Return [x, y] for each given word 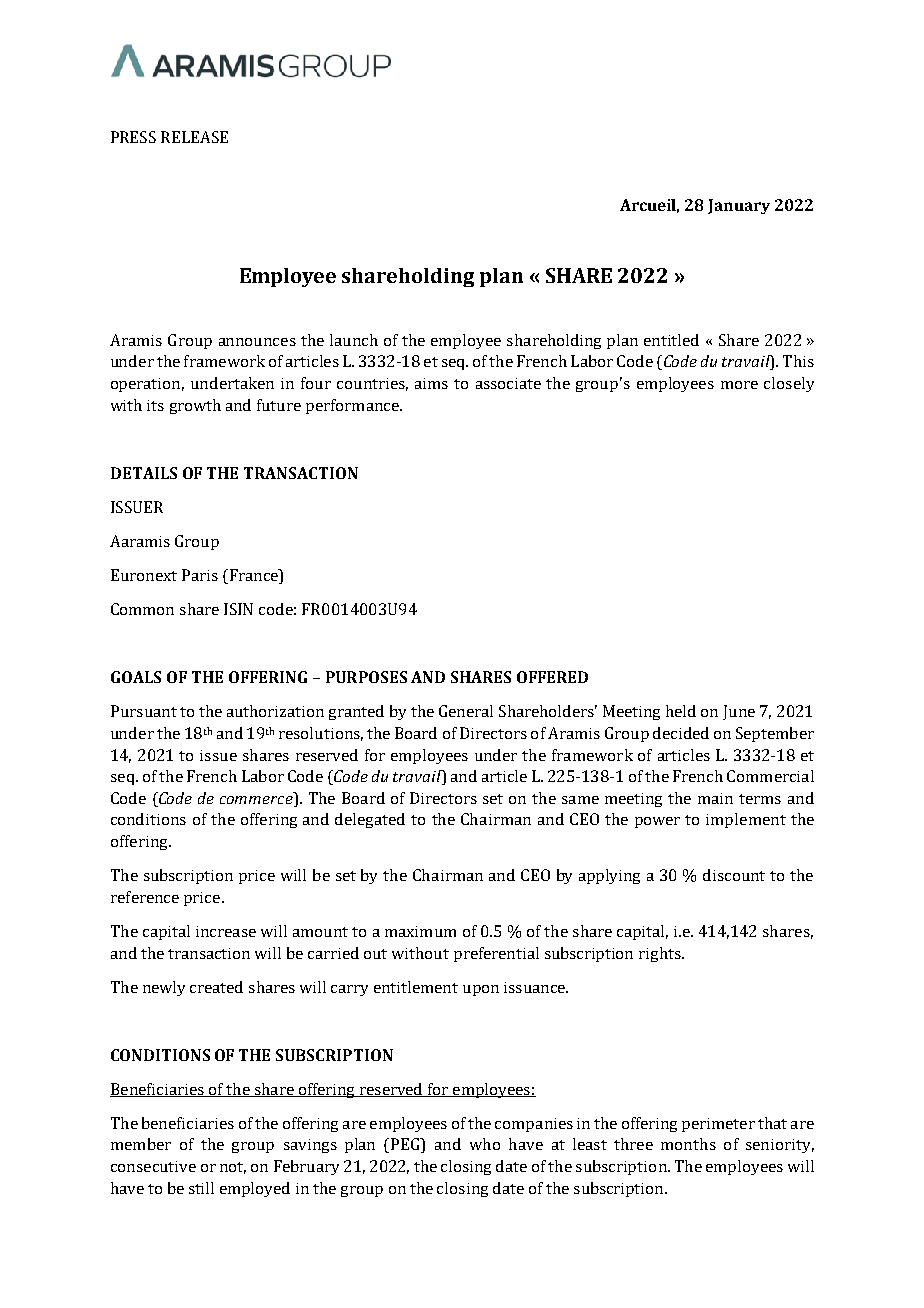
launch [354, 340]
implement [746, 820]
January [739, 206]
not [233, 1168]
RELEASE [194, 137]
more [739, 385]
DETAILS [144, 473]
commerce [256, 800]
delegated [370, 820]
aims [431, 383]
